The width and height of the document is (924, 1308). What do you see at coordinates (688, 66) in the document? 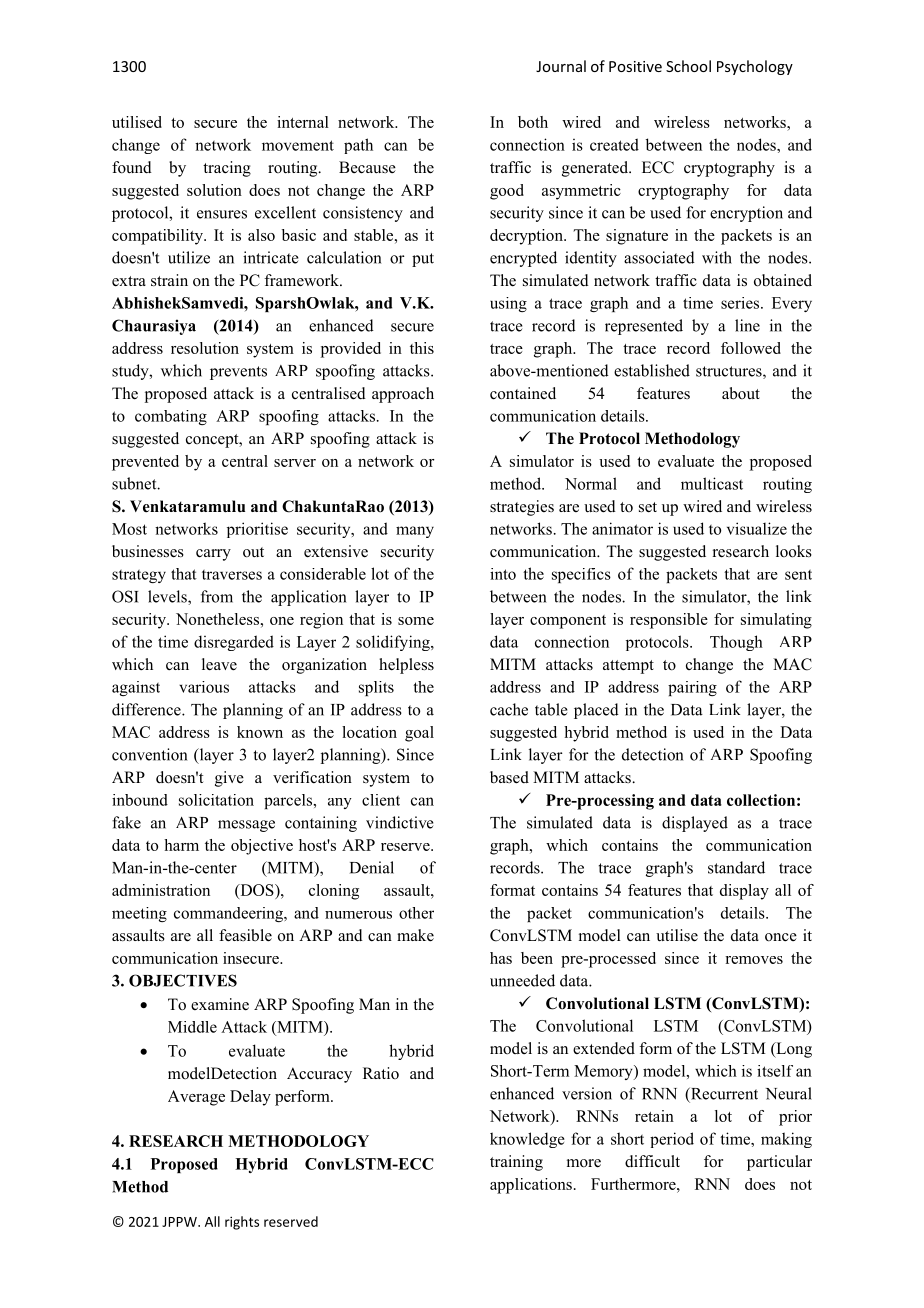
I see `School` at bounding box center [688, 66].
